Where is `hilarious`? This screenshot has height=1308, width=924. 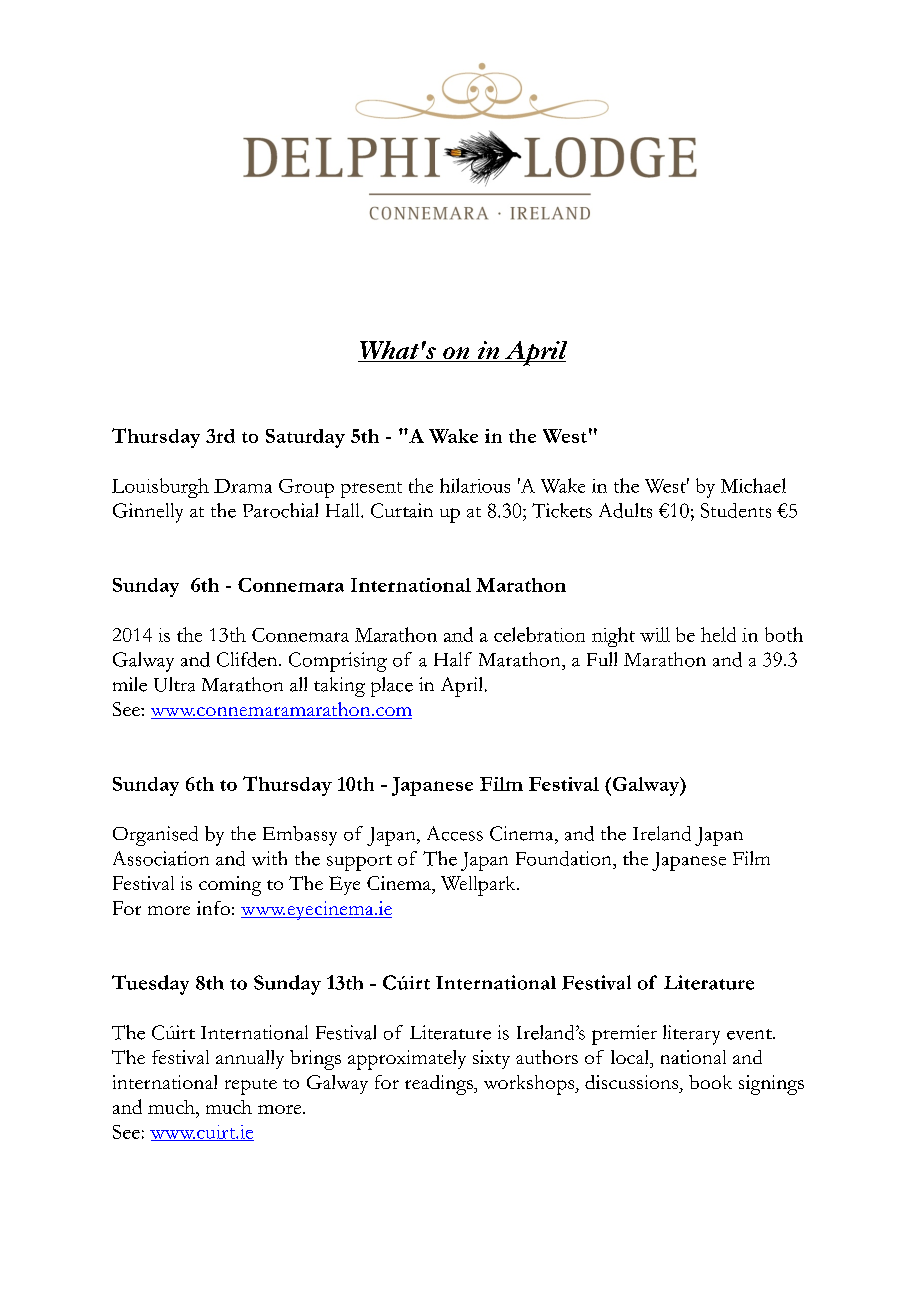 hilarious is located at coordinates (475, 485).
